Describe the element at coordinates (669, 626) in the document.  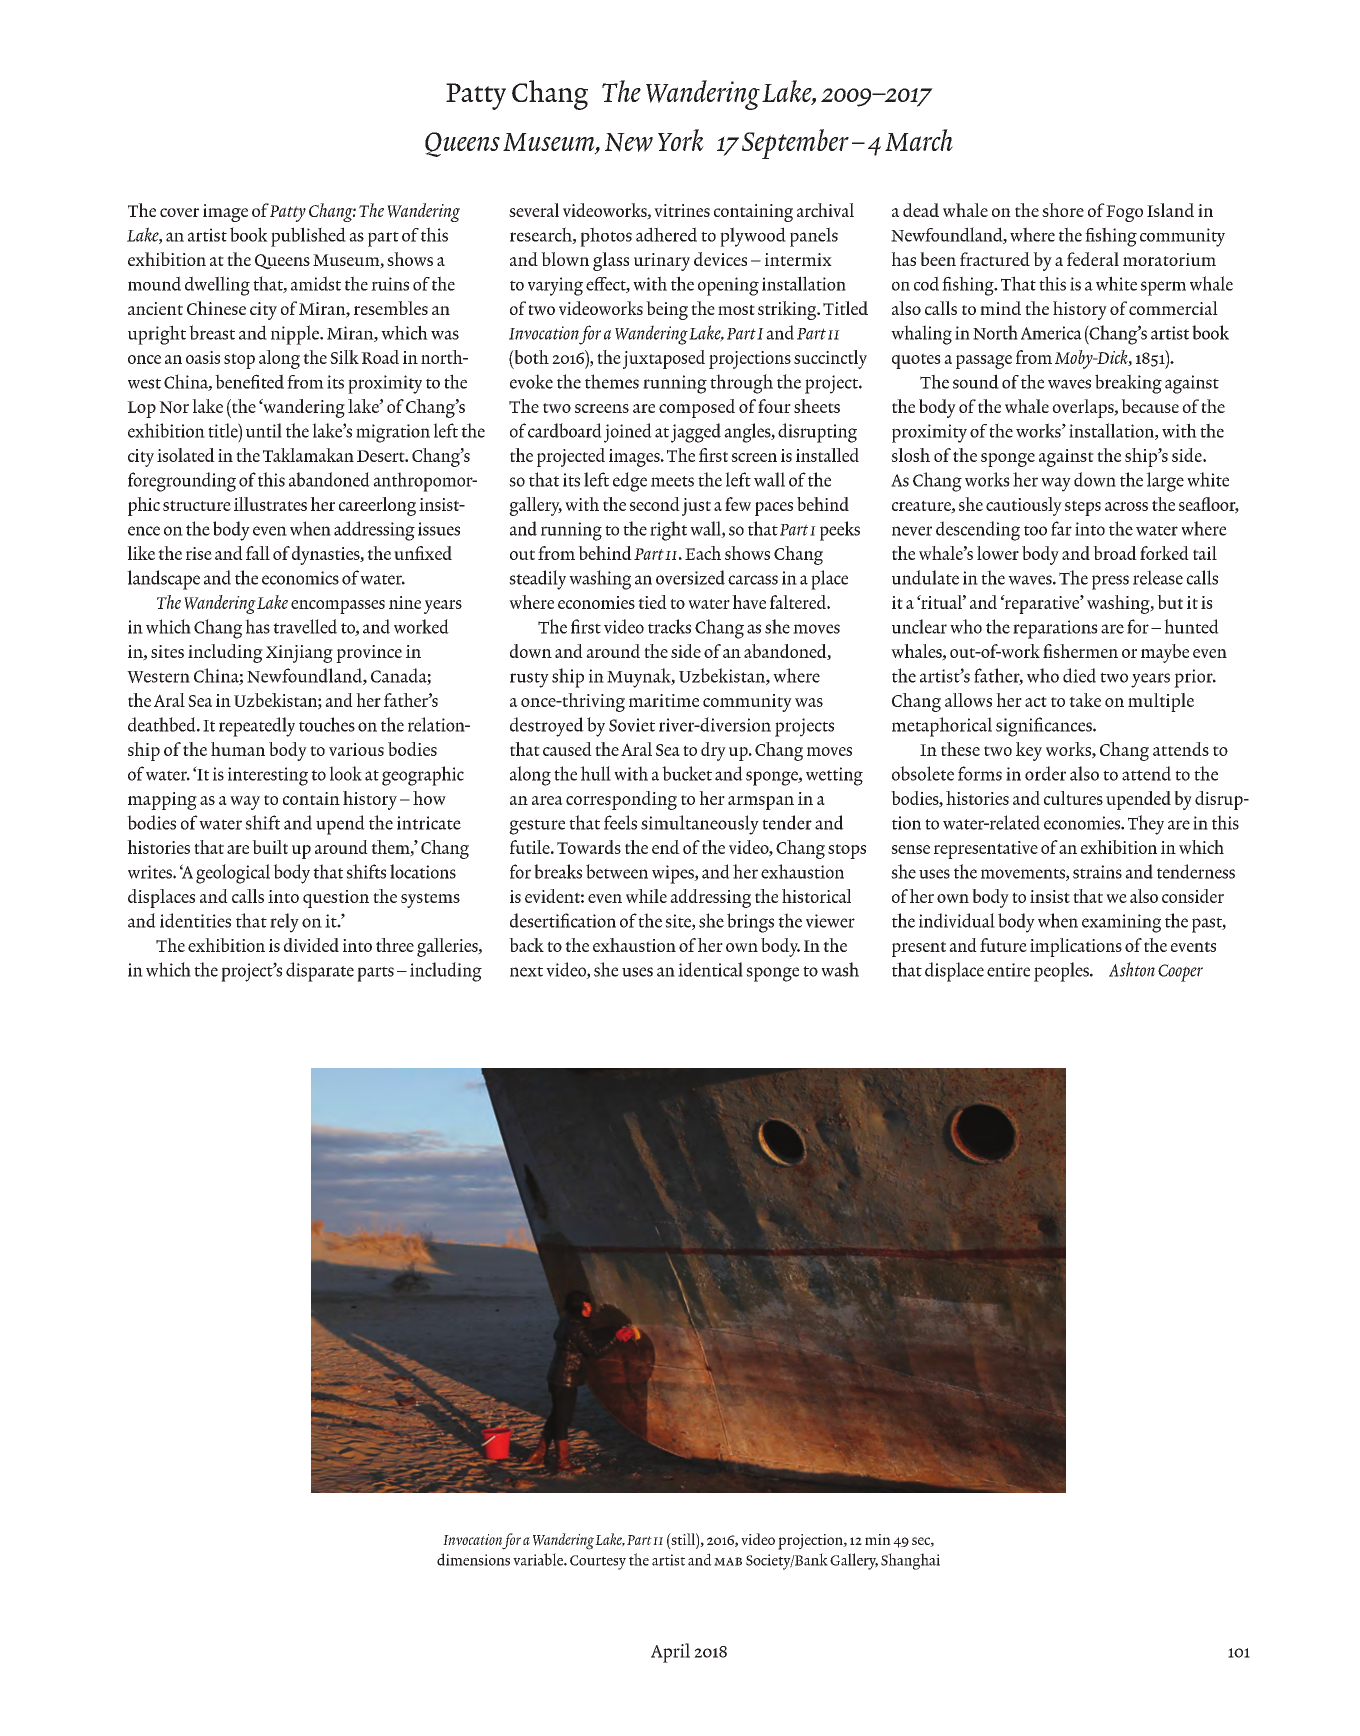
I see `tracks` at that location.
